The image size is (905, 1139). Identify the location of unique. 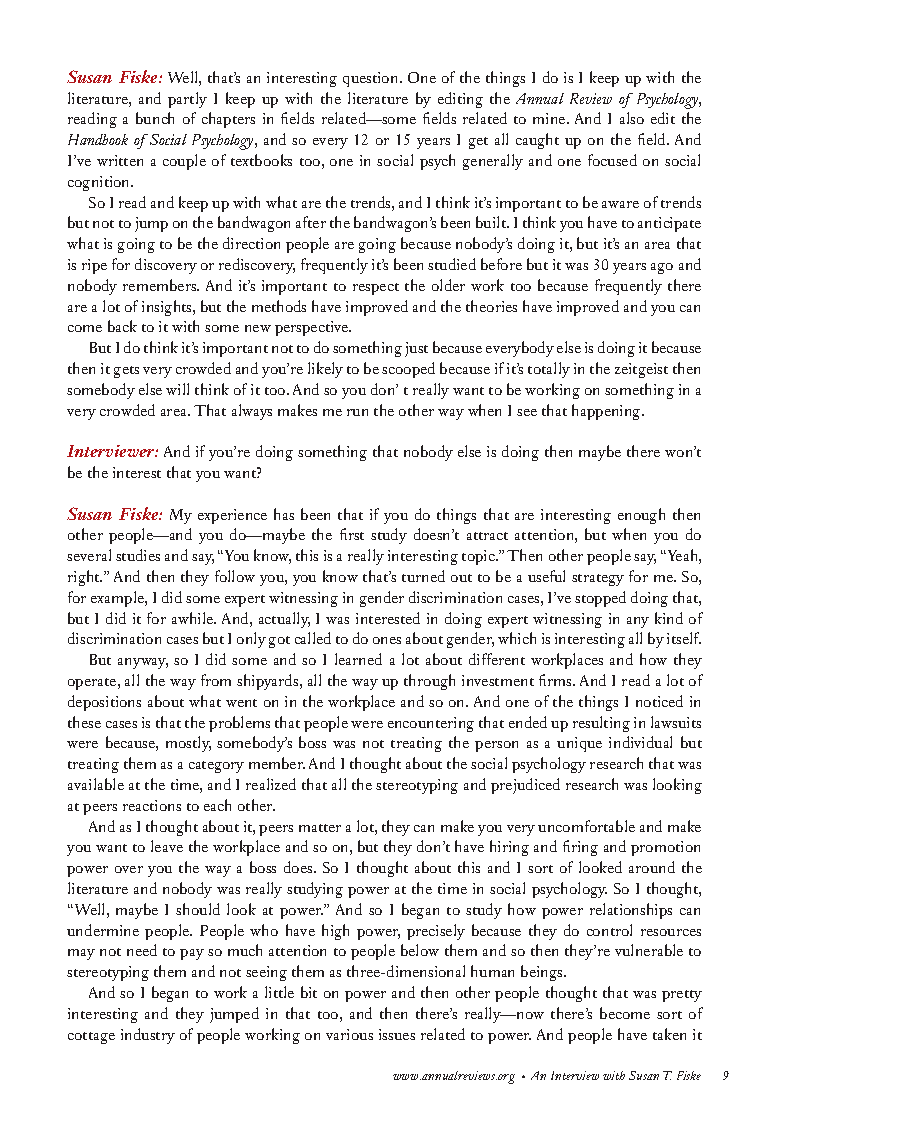
(579, 744).
